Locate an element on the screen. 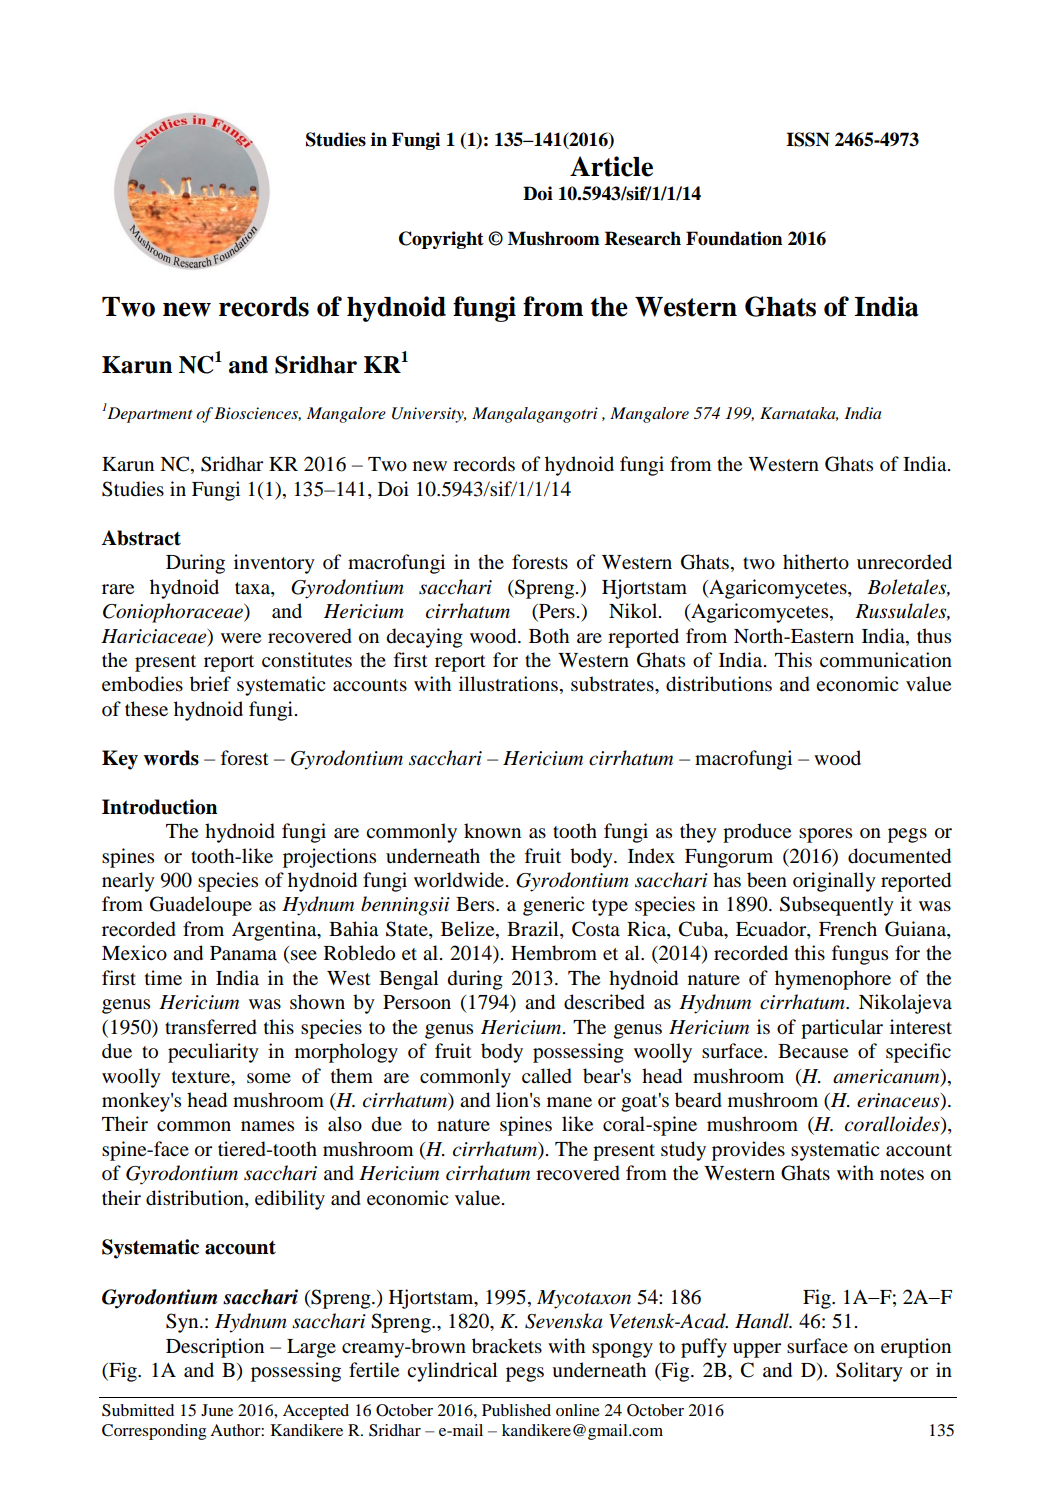 This screenshot has width=1054, height=1491. ISSN is located at coordinates (808, 139).
